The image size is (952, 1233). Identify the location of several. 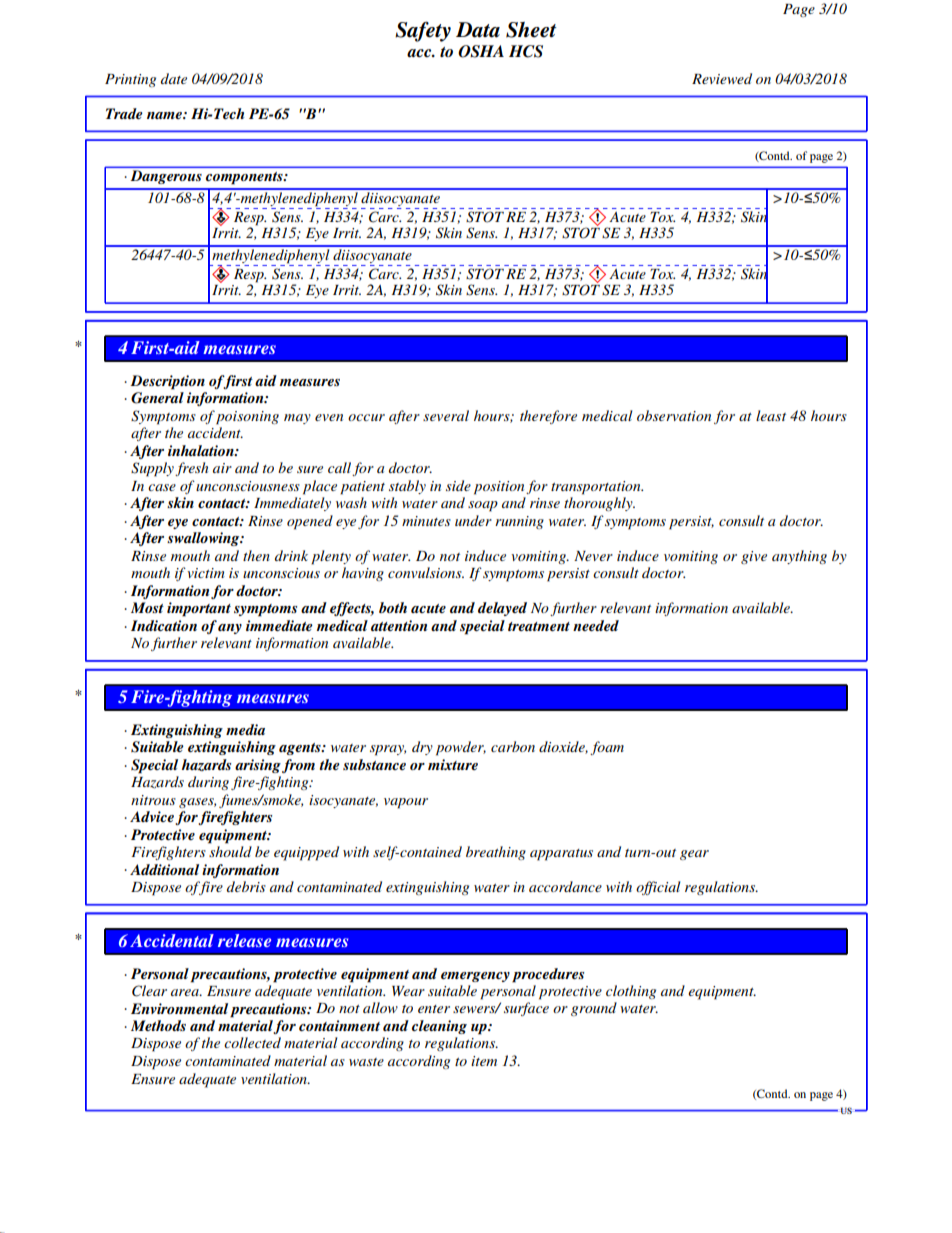
(446, 415).
